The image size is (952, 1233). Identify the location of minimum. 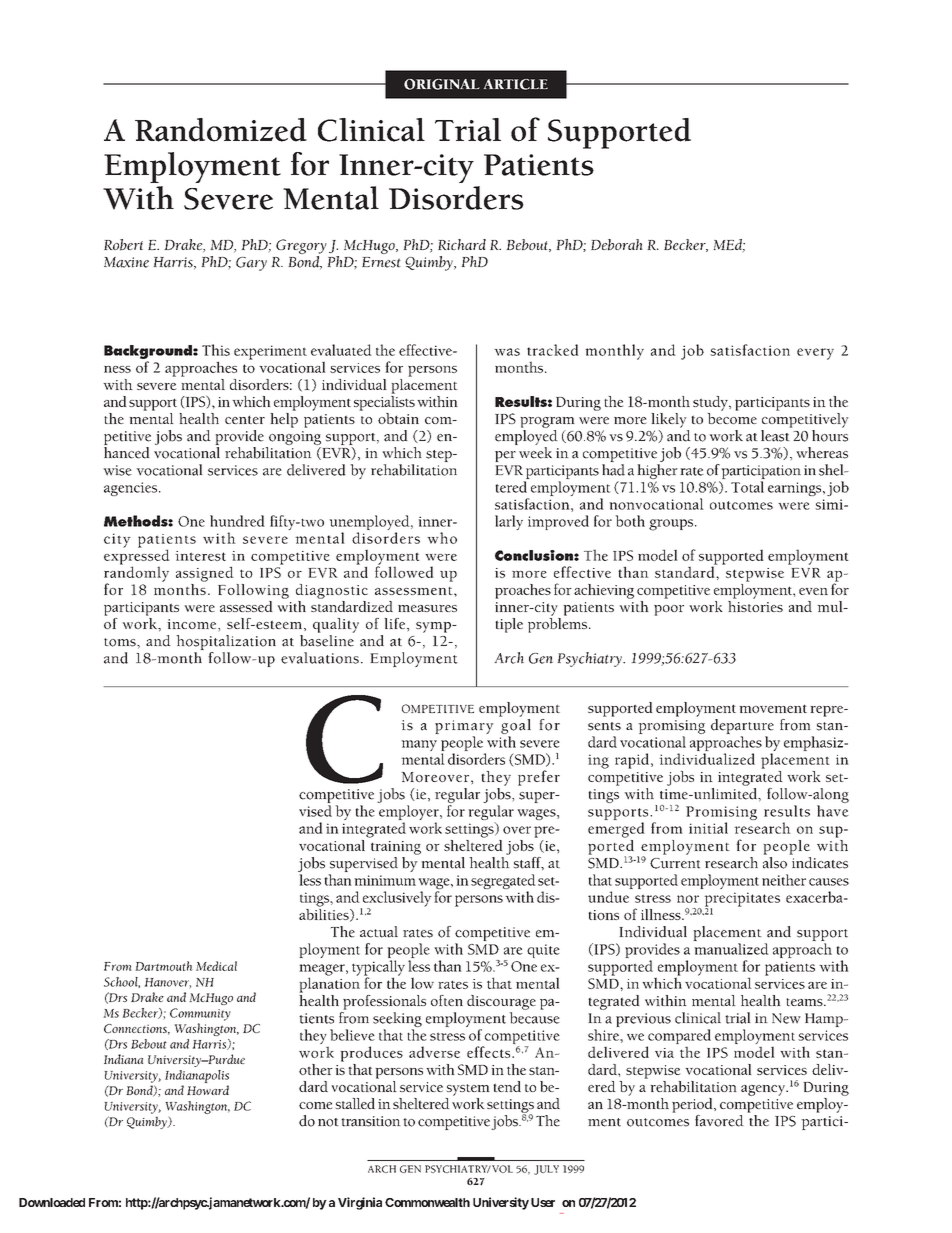
(385, 880).
